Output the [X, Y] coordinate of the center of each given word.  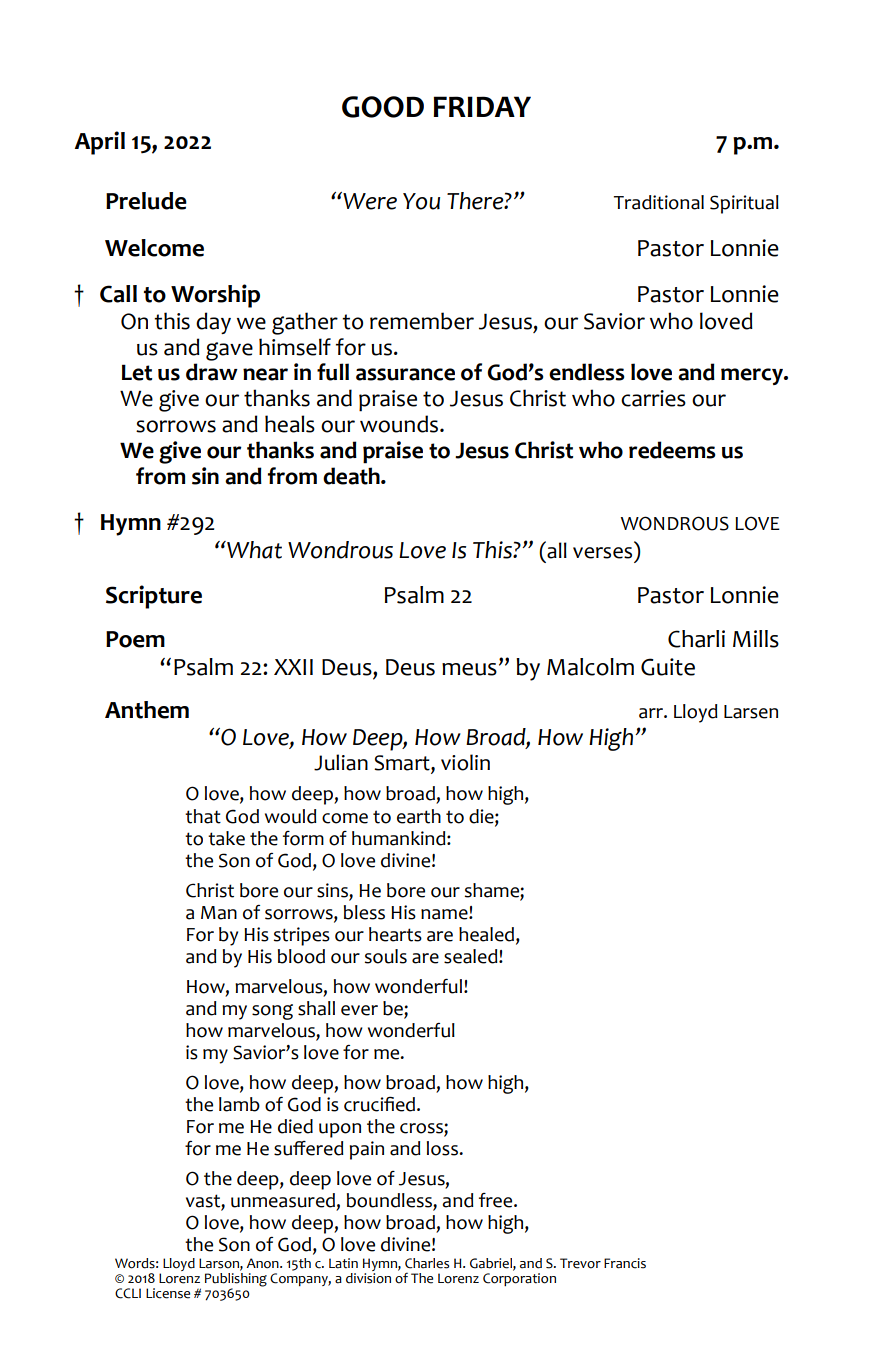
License [168, 1293]
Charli [696, 639]
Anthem [147, 710]
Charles [427, 1263]
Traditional [659, 202]
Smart [403, 764]
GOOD [383, 107]
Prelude [146, 201]
